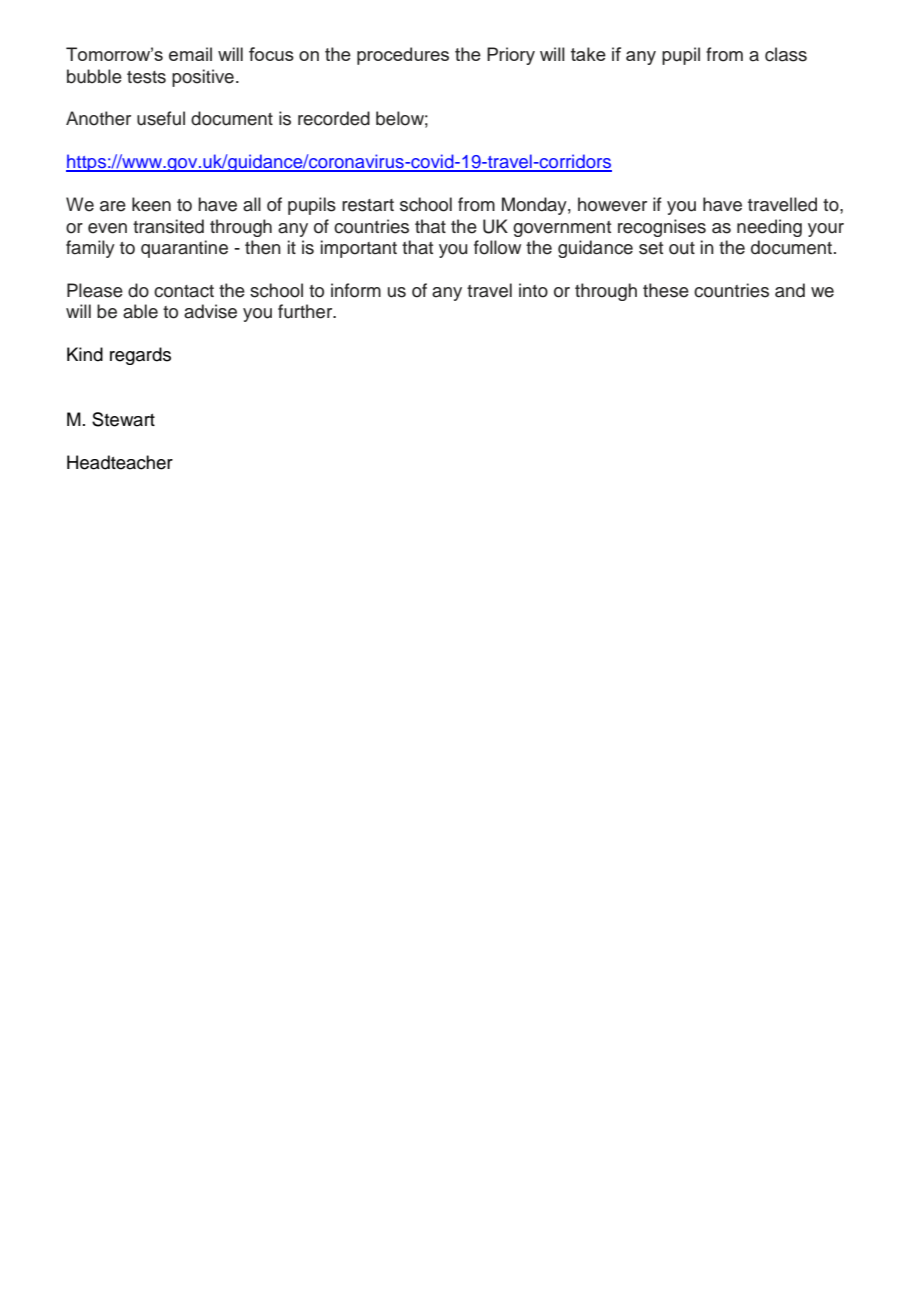 The image size is (924, 1308). Describe the element at coordinates (666, 290) in the page. I see `these` at that location.
